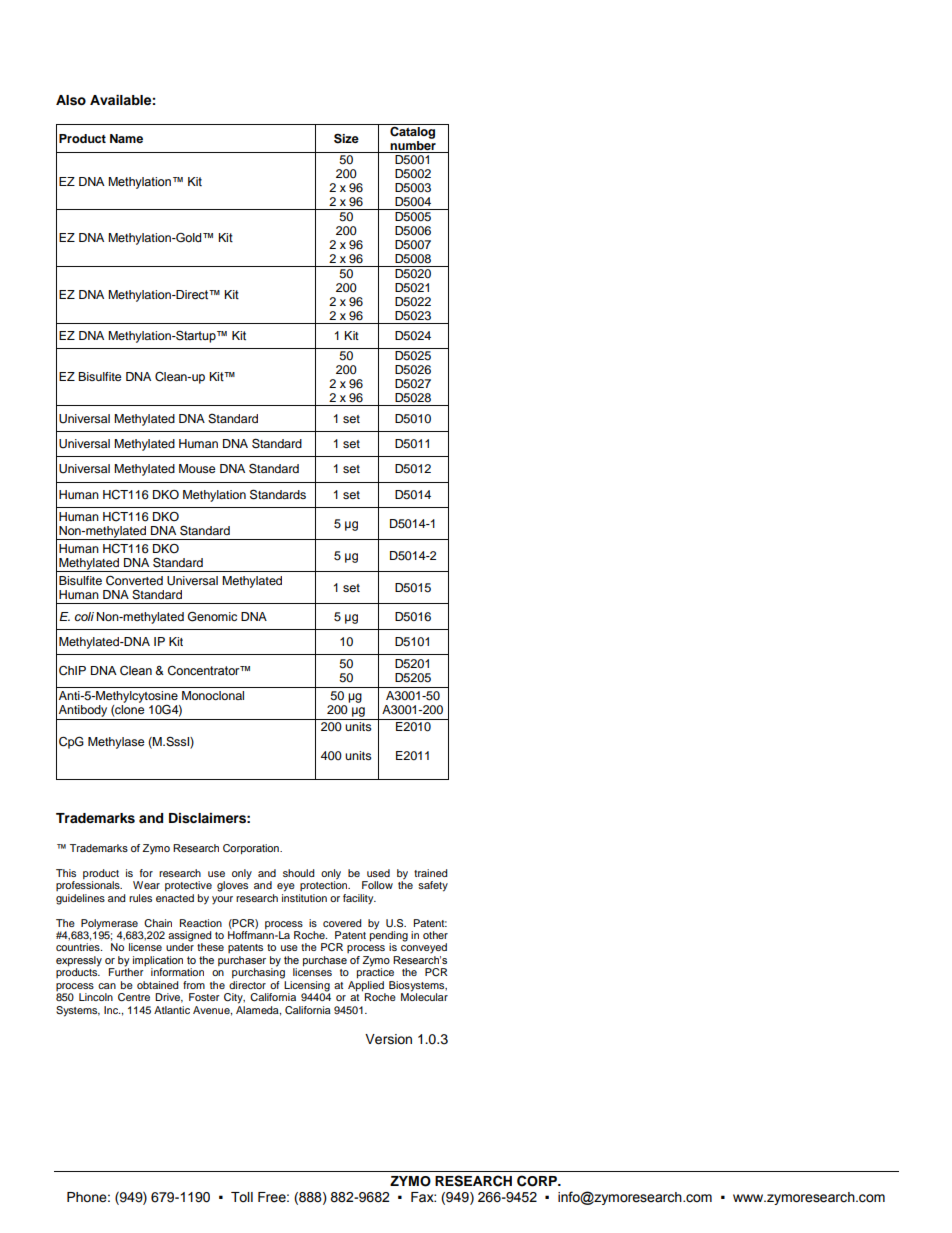 This image has height=1233, width=952. What do you see at coordinates (232, 885) in the image?
I see `gloves` at bounding box center [232, 885].
